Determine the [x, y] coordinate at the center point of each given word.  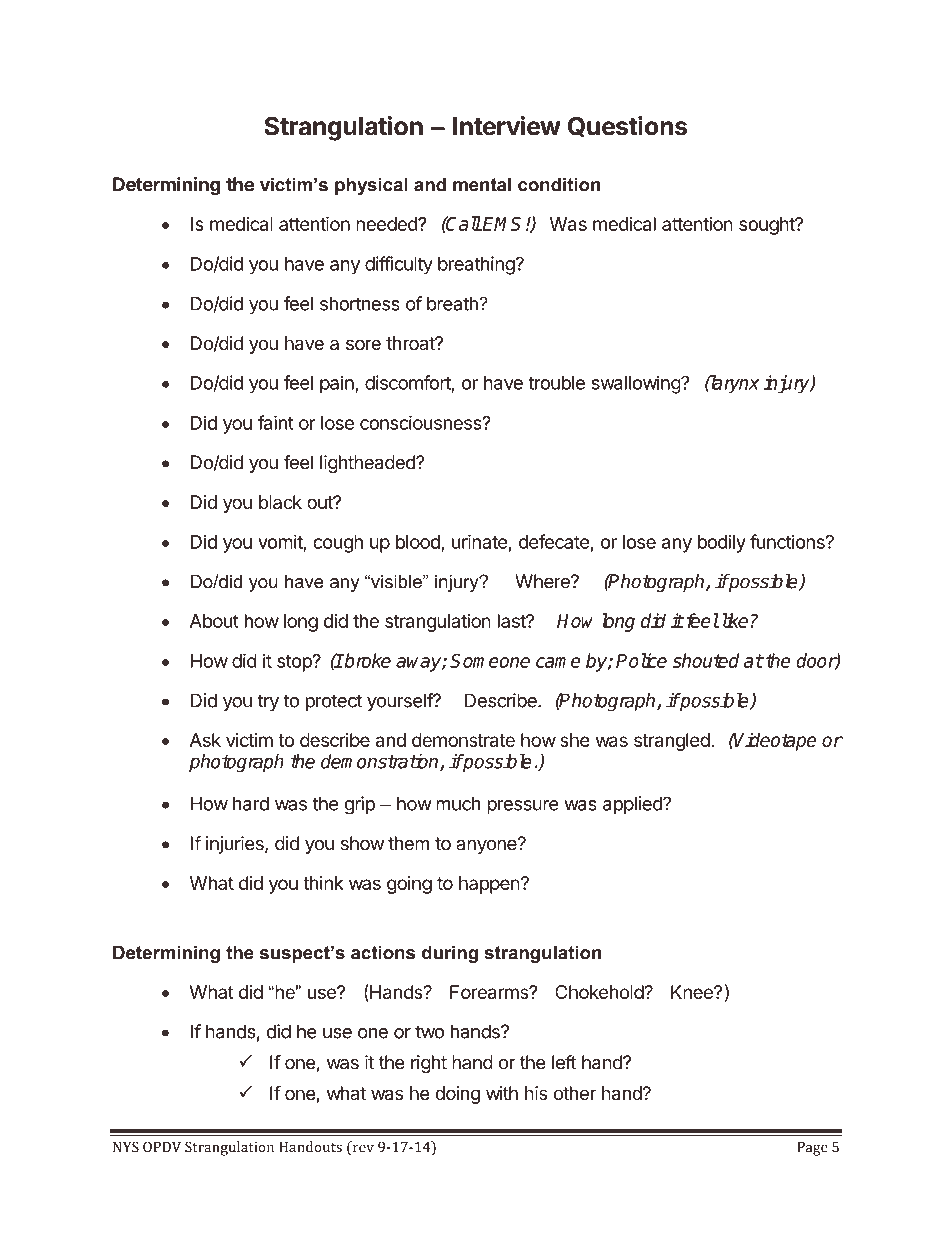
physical [371, 186]
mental [482, 184]
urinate [480, 541]
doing [457, 1095]
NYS [126, 1147]
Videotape [775, 741]
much [458, 803]
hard [251, 803]
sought [767, 226]
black [280, 502]
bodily [722, 543]
